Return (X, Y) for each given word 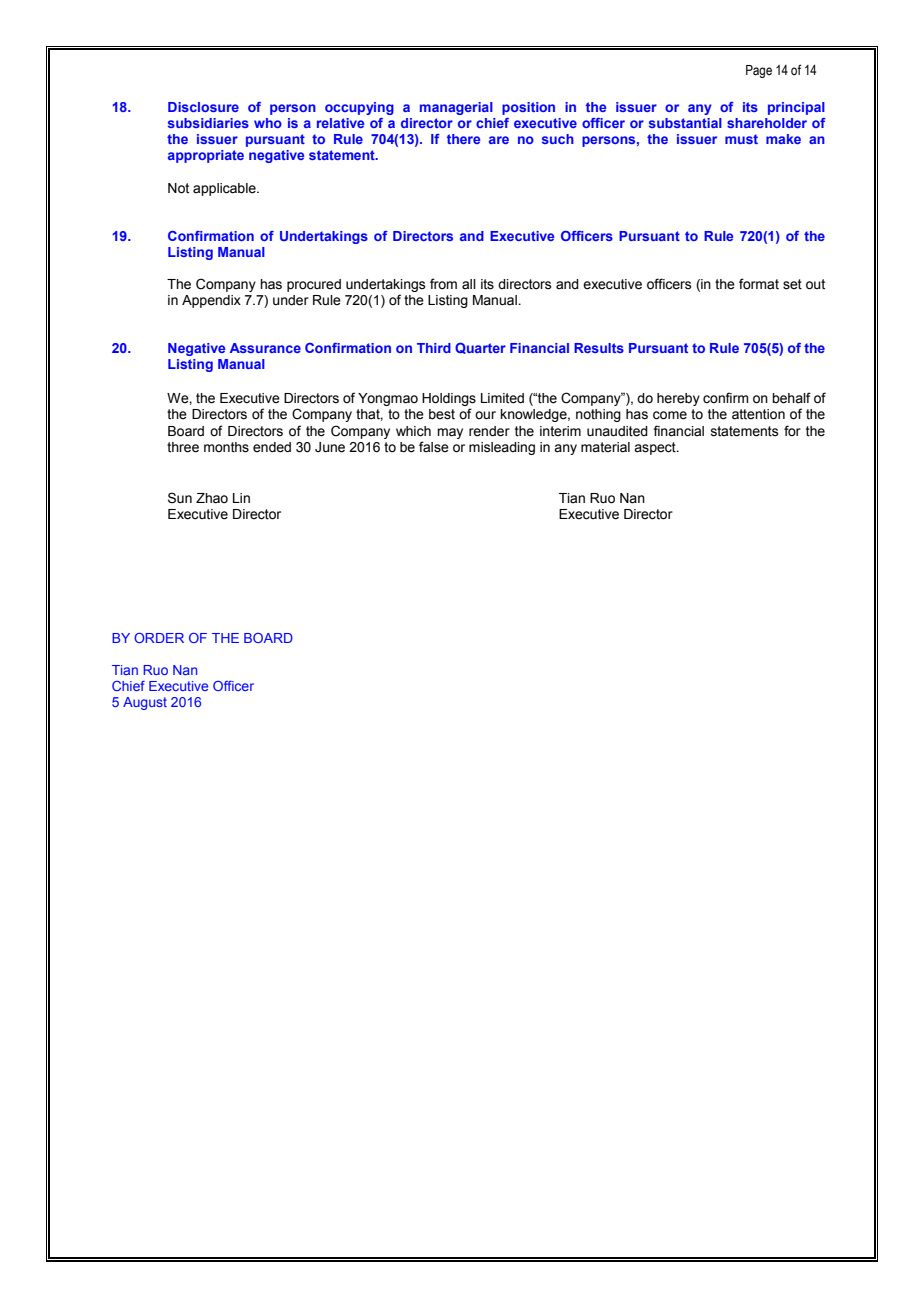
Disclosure (203, 107)
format (759, 284)
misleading (502, 448)
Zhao (212, 498)
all (469, 284)
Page (759, 71)
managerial (456, 108)
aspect (656, 448)
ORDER (159, 638)
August (145, 703)
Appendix (211, 301)
